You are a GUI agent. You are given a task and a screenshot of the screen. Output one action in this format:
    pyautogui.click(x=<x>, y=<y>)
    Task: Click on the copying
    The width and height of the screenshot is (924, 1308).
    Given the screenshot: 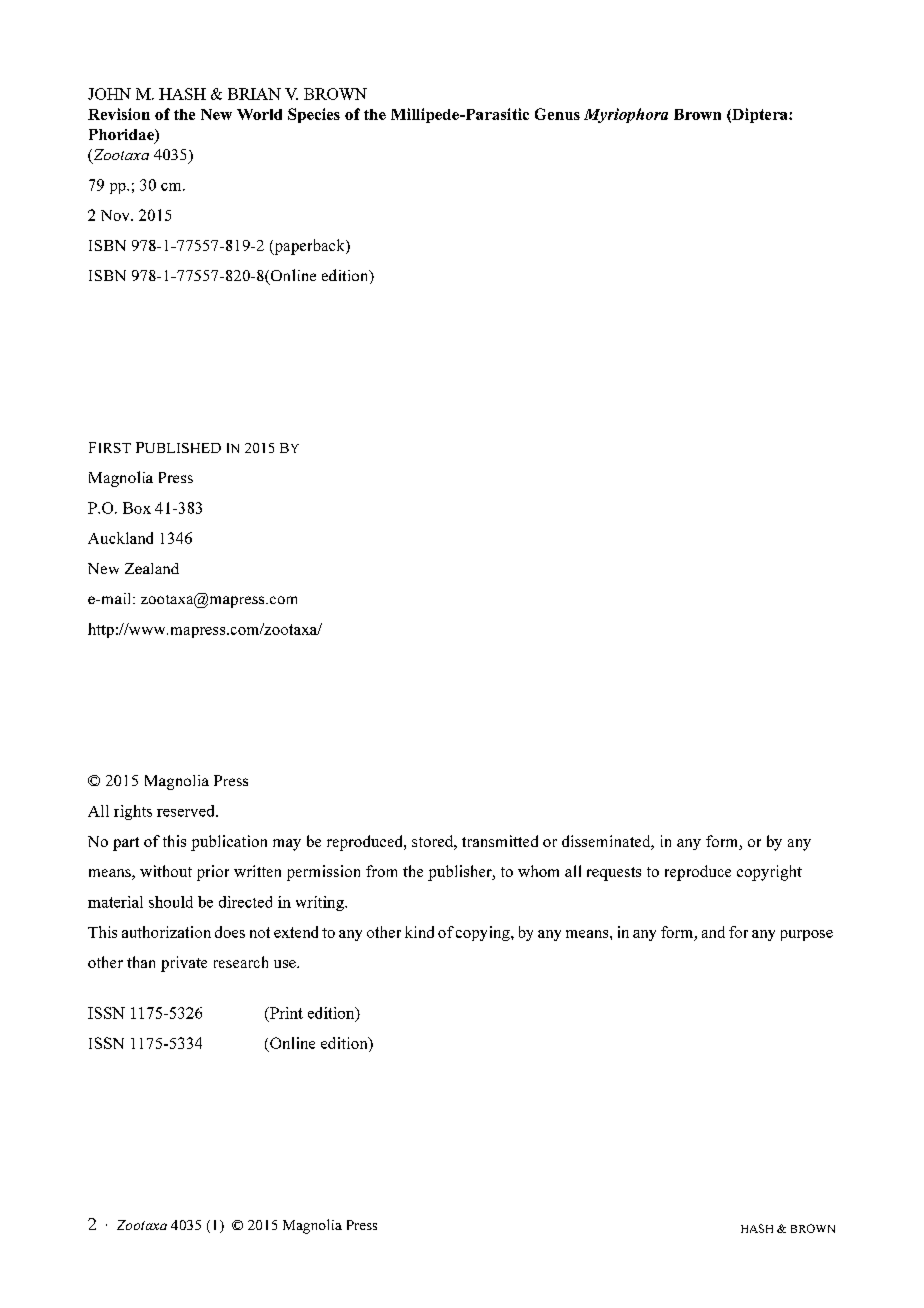 What is the action you would take?
    pyautogui.click(x=484, y=933)
